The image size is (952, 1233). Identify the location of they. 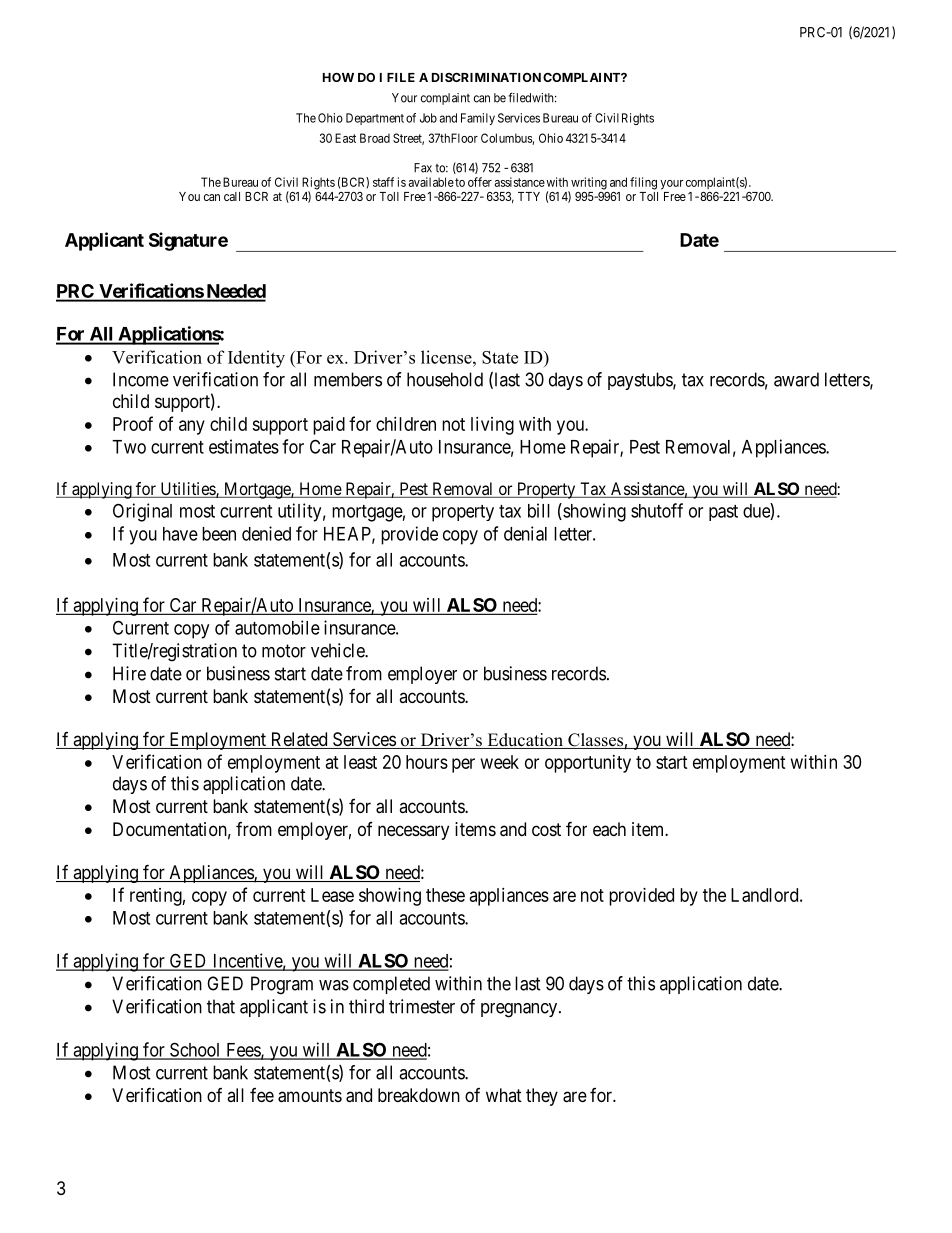
(542, 1097).
